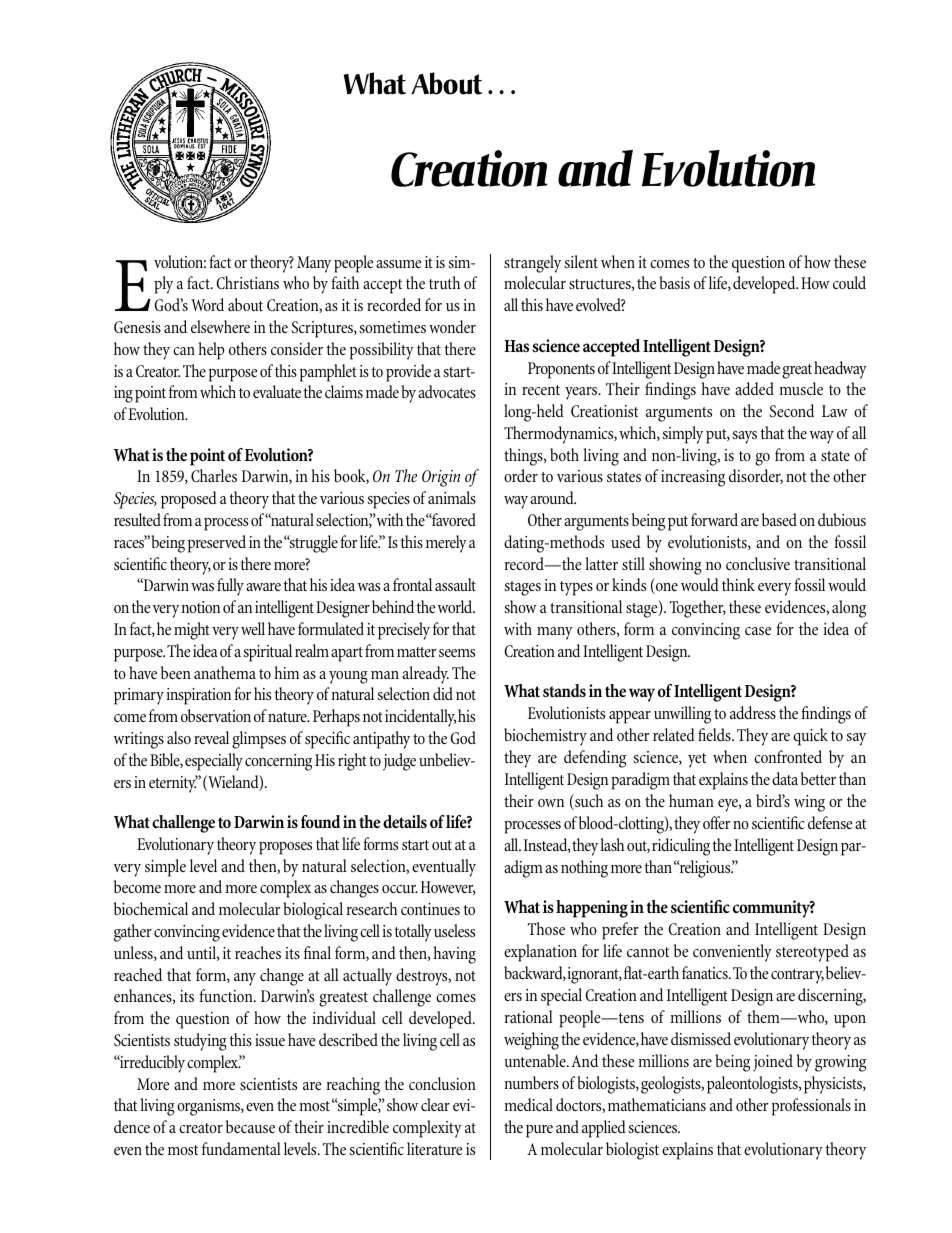 Image resolution: width=952 pixels, height=1233 pixels. Describe the element at coordinates (454, 930) in the page. I see `useless` at that location.
